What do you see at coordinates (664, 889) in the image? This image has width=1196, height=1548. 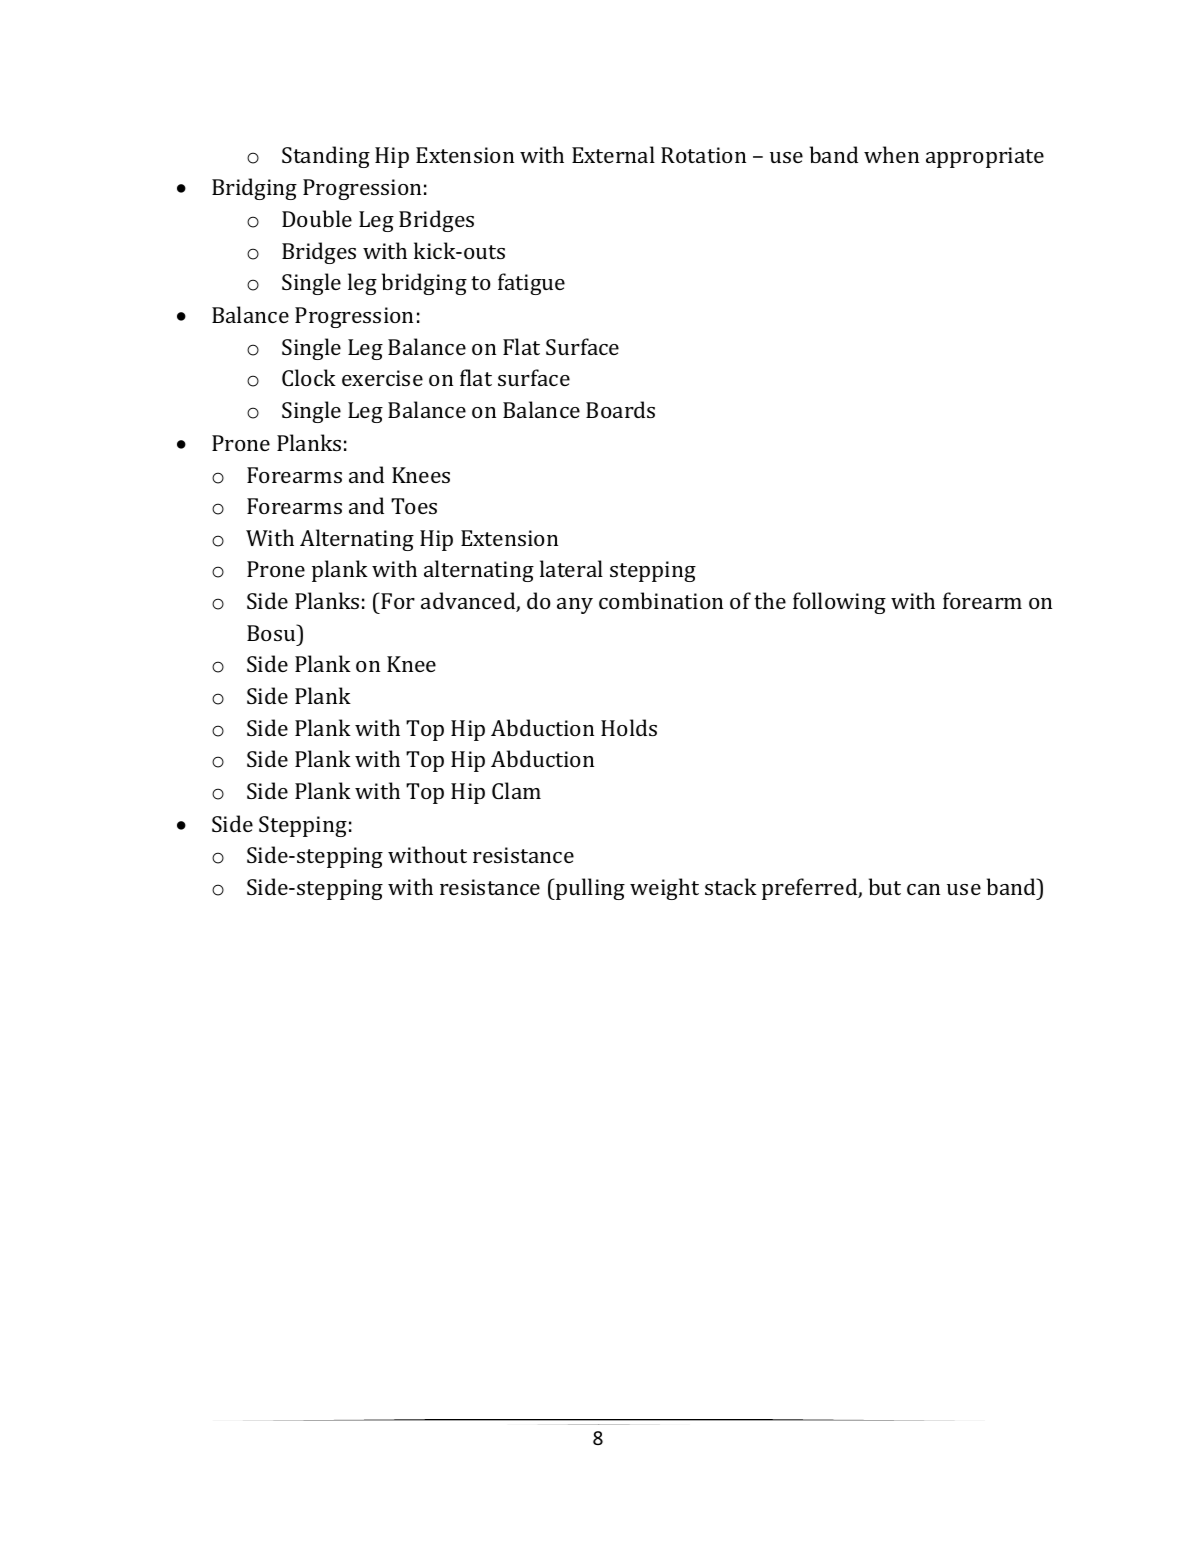 I see `weight` at bounding box center [664, 889].
